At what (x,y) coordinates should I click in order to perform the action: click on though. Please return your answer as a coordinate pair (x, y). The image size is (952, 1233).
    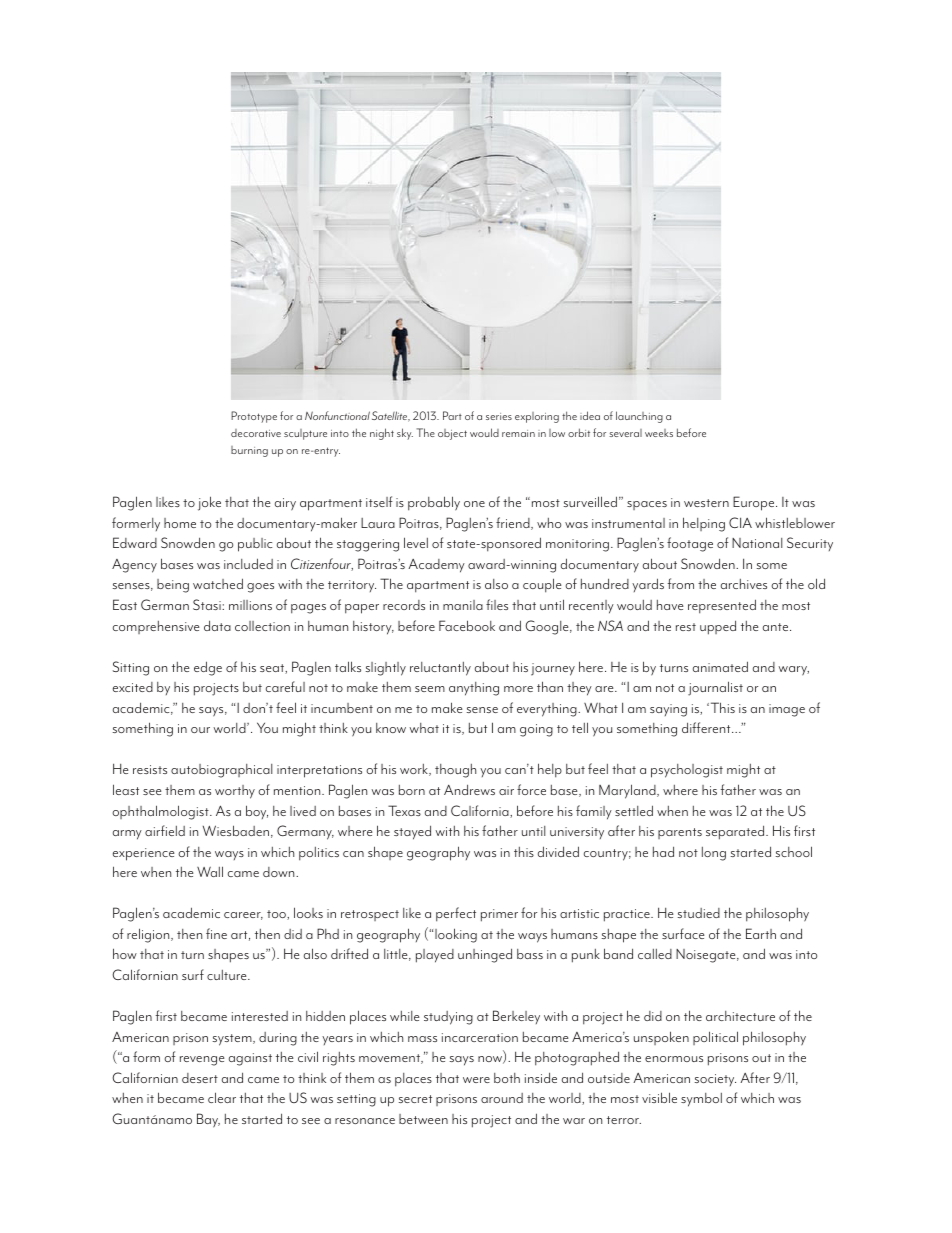
    Looking at the image, I should click on (455, 771).
